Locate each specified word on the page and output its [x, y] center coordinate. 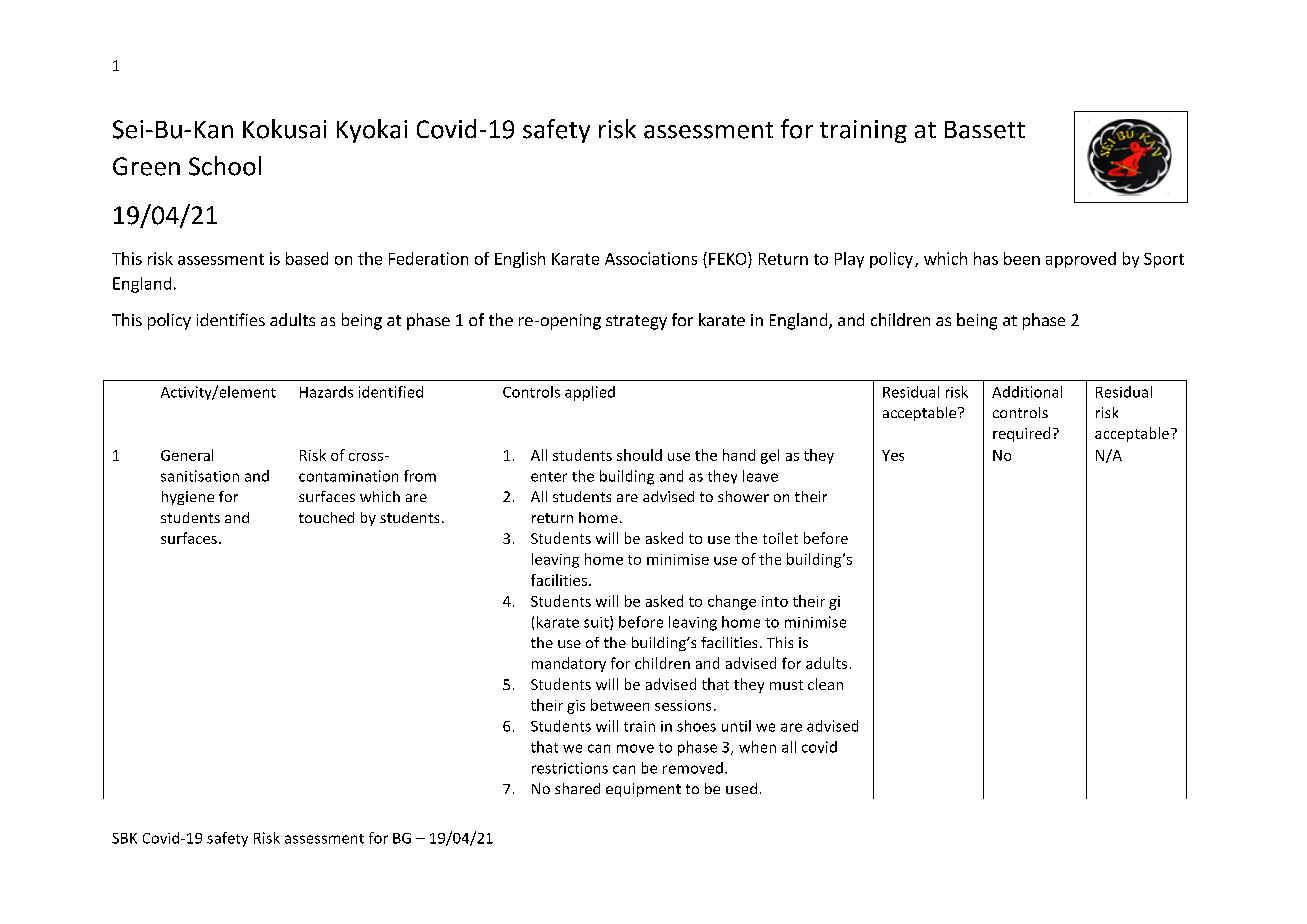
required [1021, 434]
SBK [124, 838]
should [639, 455]
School [225, 166]
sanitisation [200, 476]
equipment [643, 790]
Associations [651, 258]
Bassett [985, 130]
